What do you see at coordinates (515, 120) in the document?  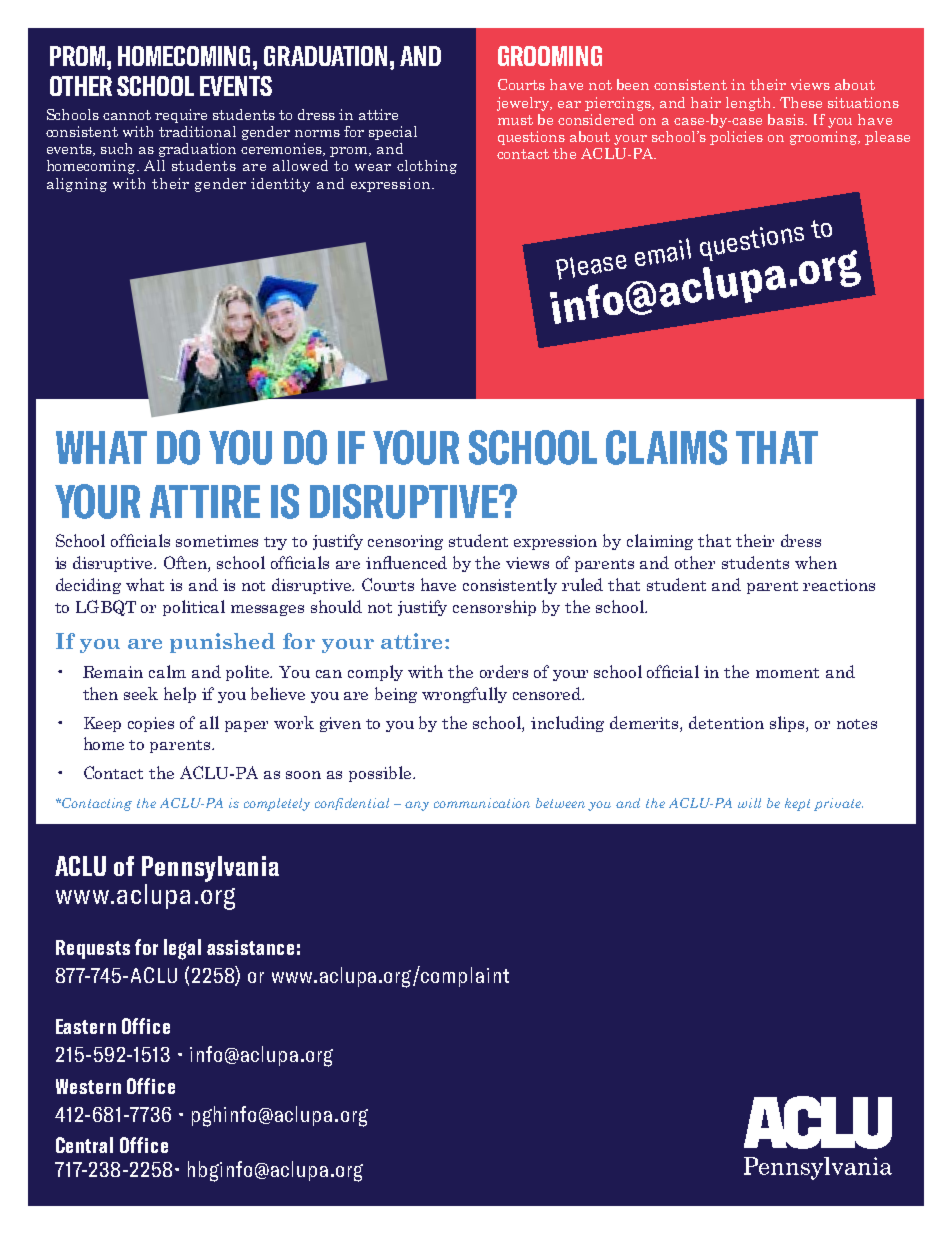 I see `must` at bounding box center [515, 120].
